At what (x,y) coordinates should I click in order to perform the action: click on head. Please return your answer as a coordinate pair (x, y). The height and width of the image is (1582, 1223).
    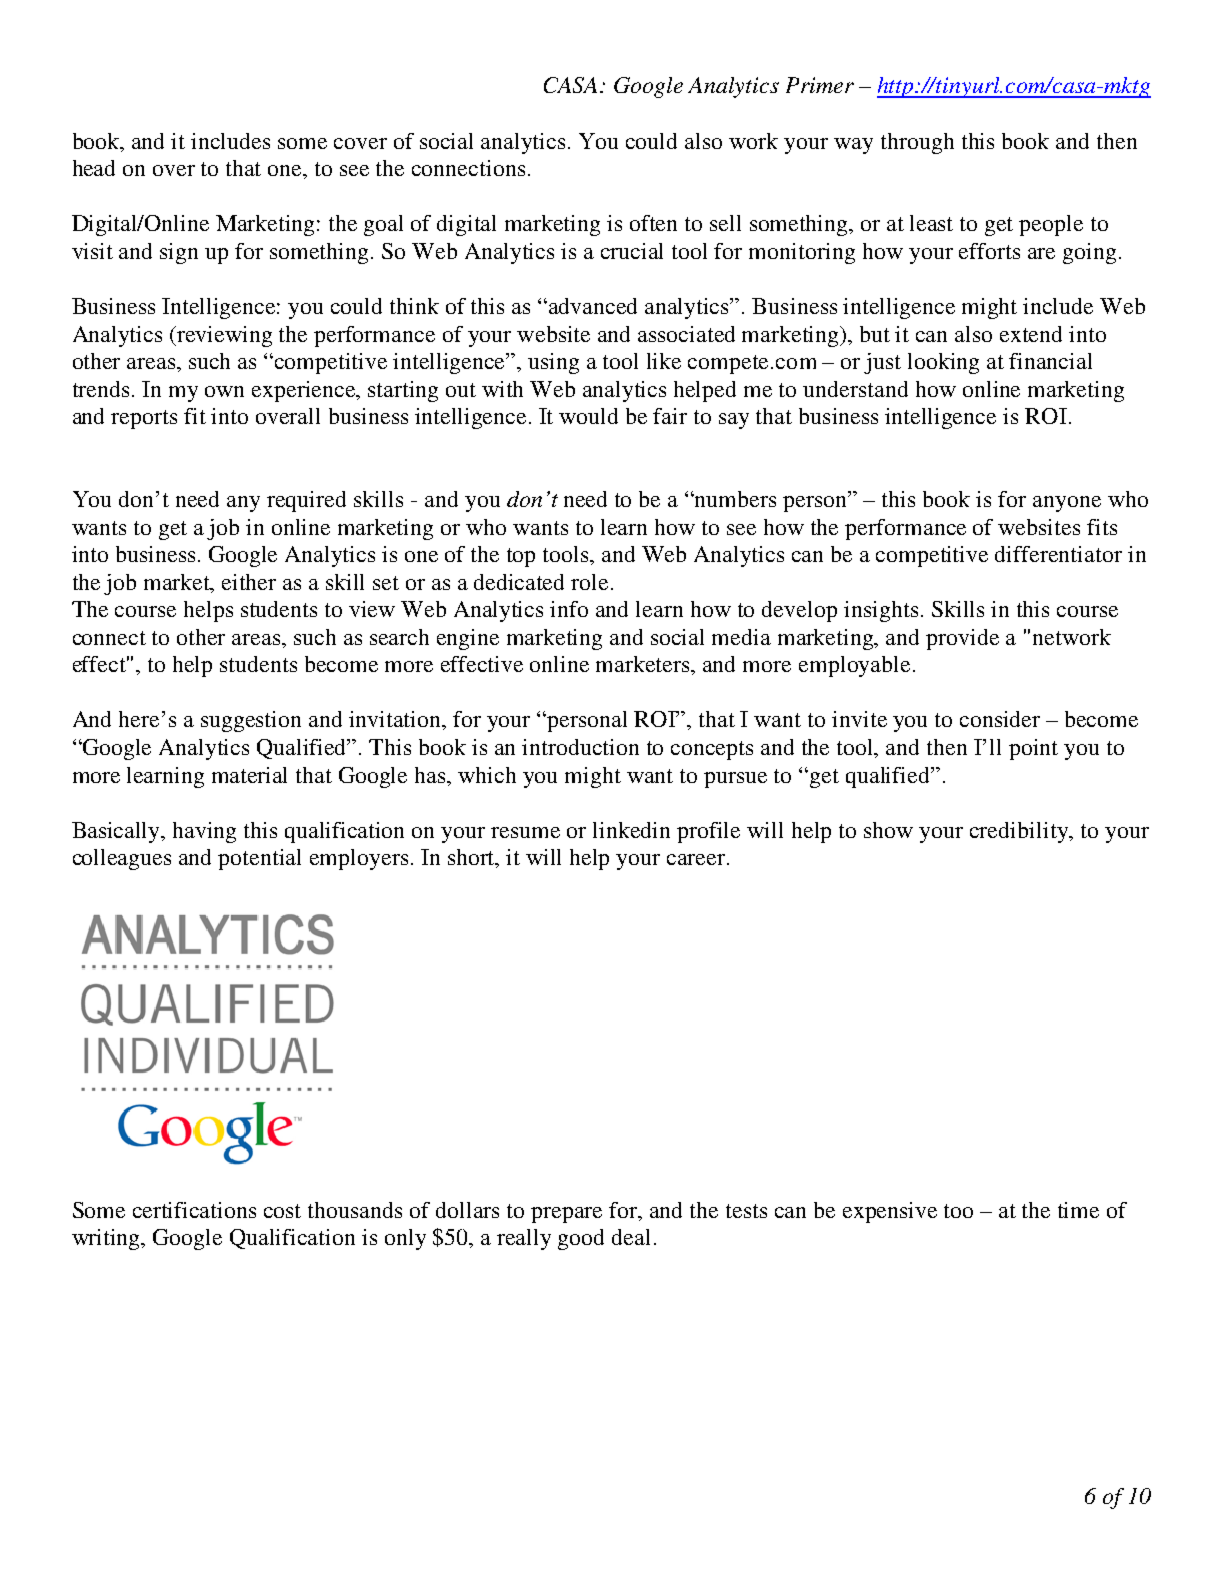
    Looking at the image, I should click on (94, 168).
